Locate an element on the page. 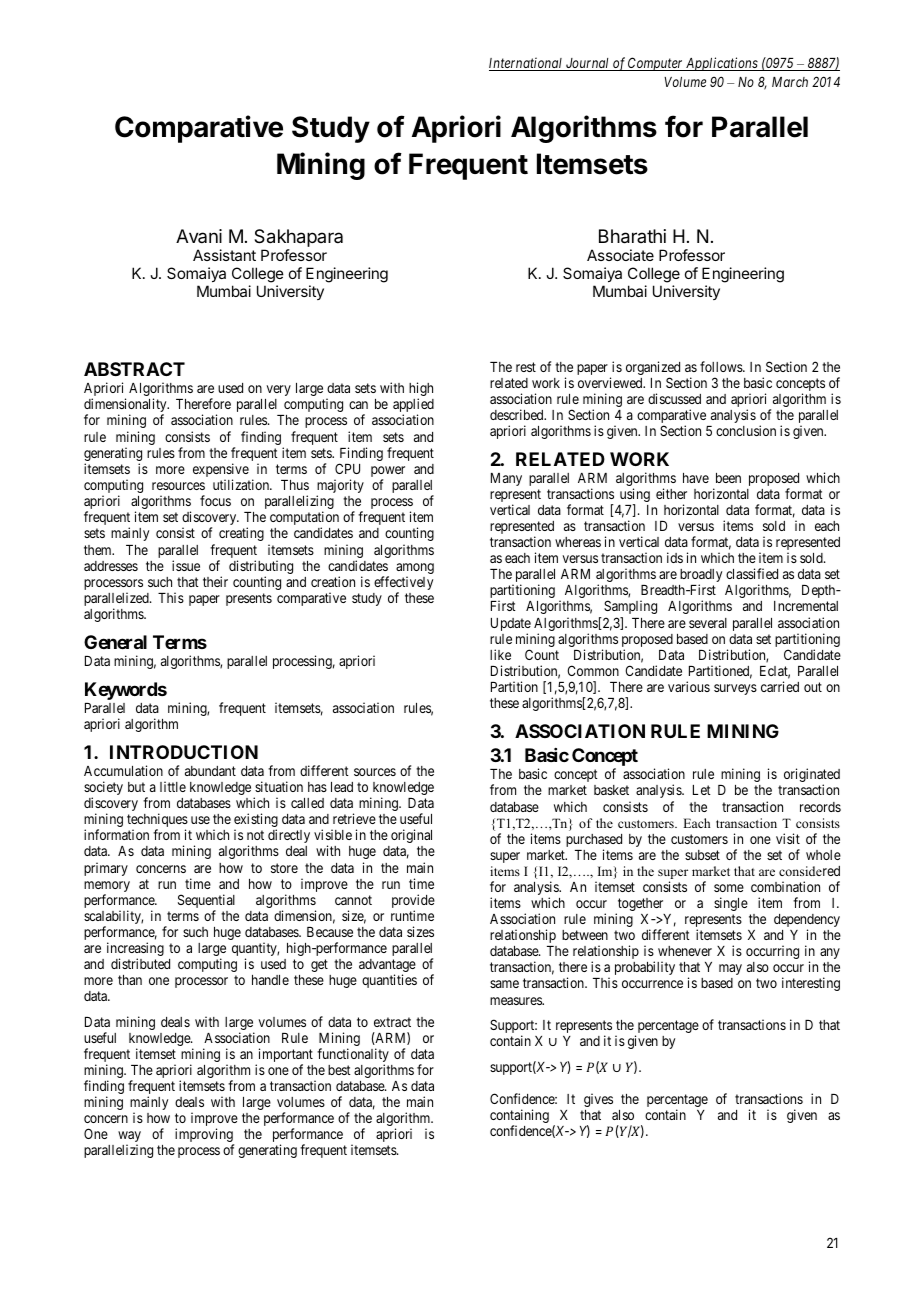 Image resolution: width=924 pixels, height=1308 pixels. conclusion is located at coordinates (746, 430).
